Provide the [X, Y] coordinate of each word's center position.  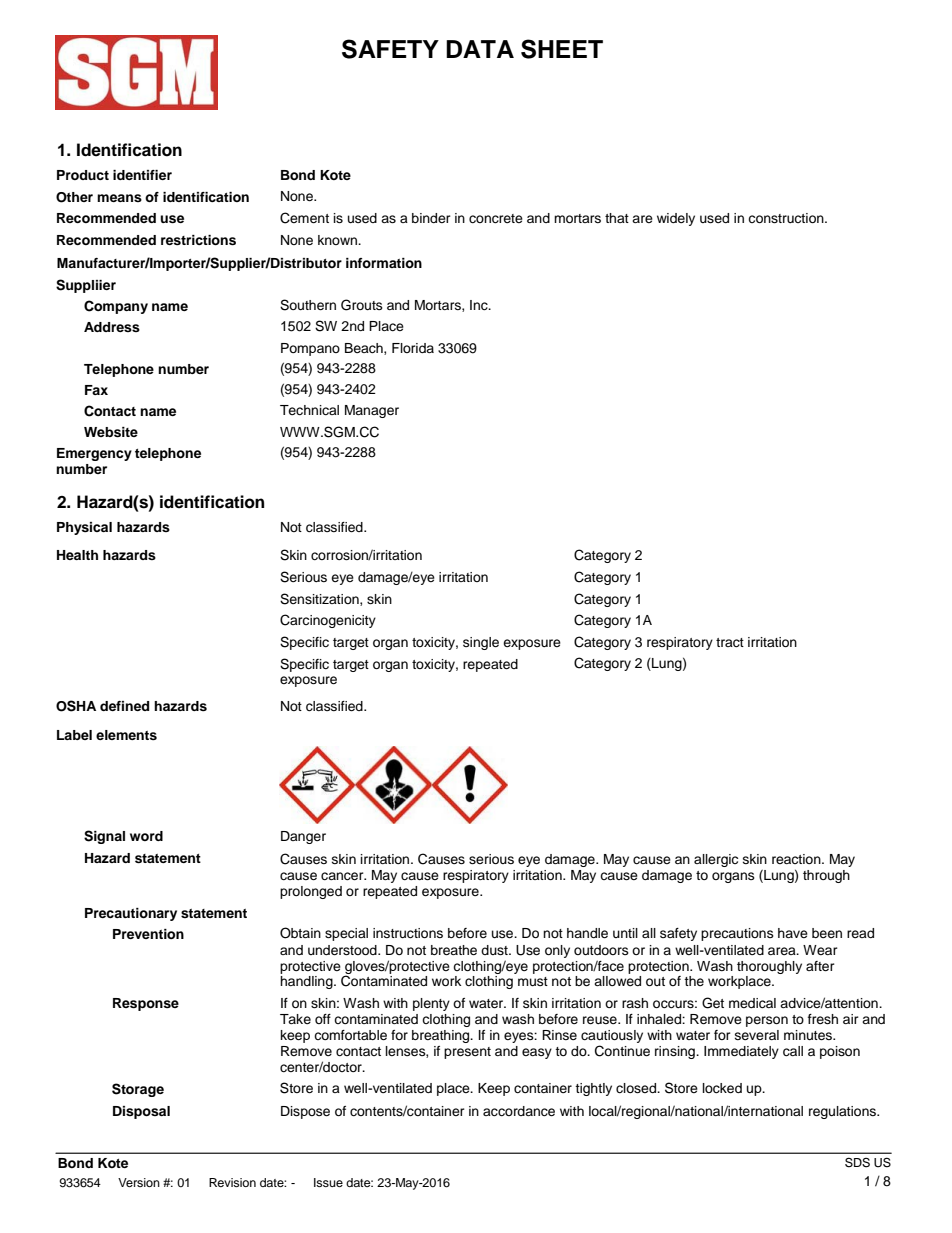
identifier [142, 175]
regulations [843, 1112]
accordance [519, 1111]
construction [787, 218]
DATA [480, 49]
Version [139, 1182]
